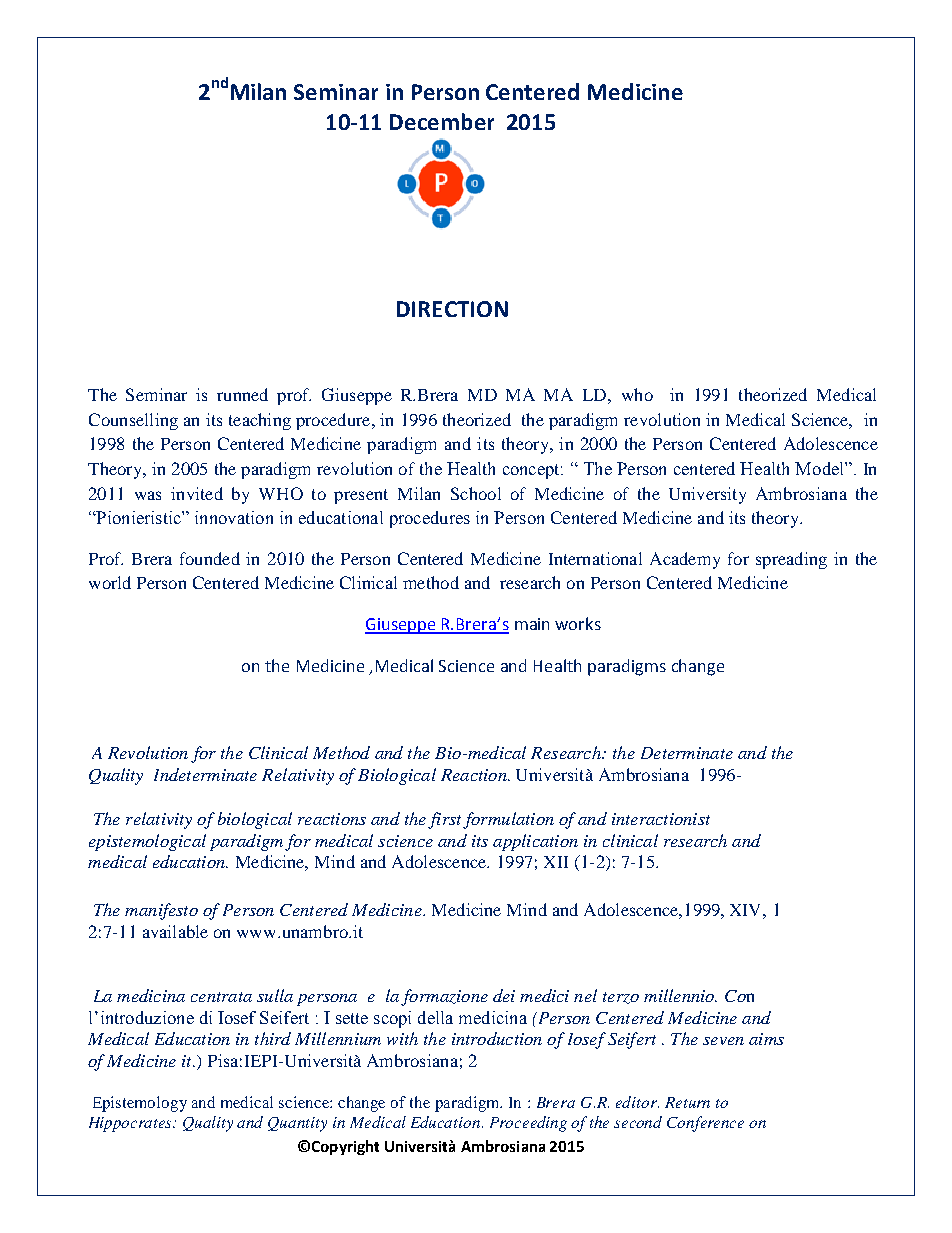 The image size is (952, 1233). I want to click on School, so click(476, 493).
